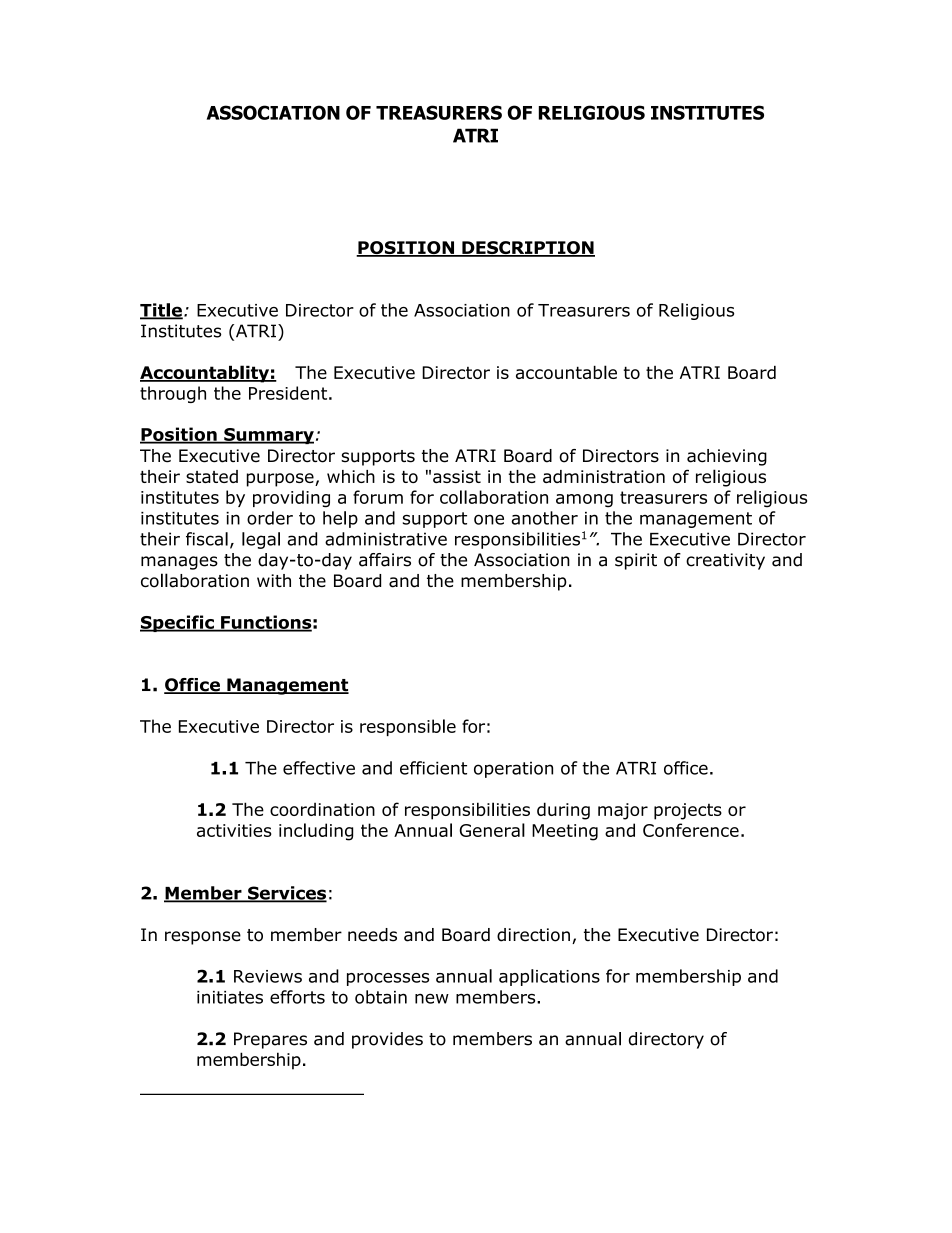 Image resolution: width=952 pixels, height=1233 pixels. What do you see at coordinates (432, 998) in the document?
I see `new` at bounding box center [432, 998].
